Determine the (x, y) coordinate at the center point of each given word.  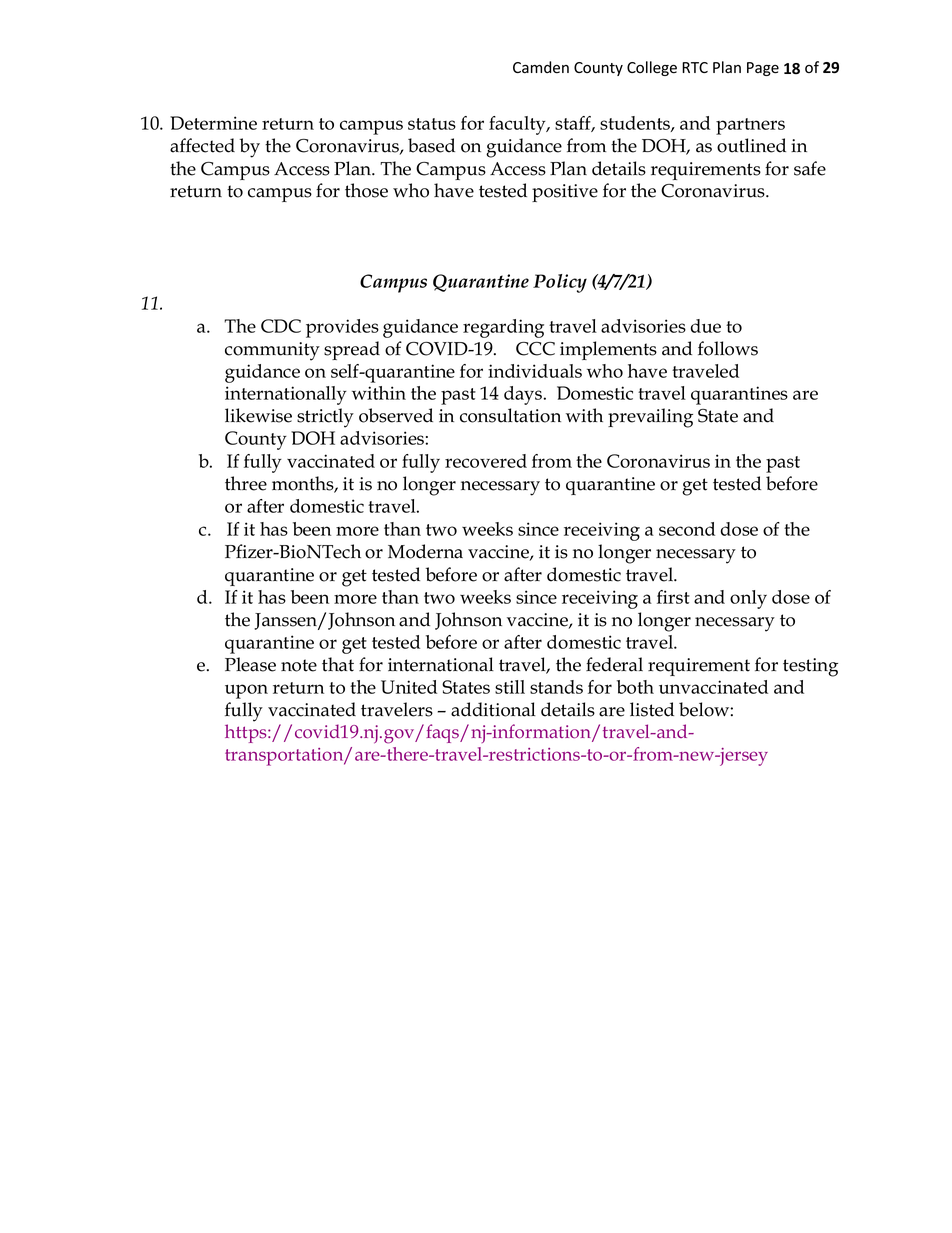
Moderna (425, 551)
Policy (560, 283)
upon (246, 691)
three (246, 483)
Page (763, 69)
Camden (541, 67)
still (510, 687)
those (366, 190)
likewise (258, 415)
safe (810, 168)
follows (728, 348)
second (687, 529)
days (524, 395)
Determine (213, 123)
